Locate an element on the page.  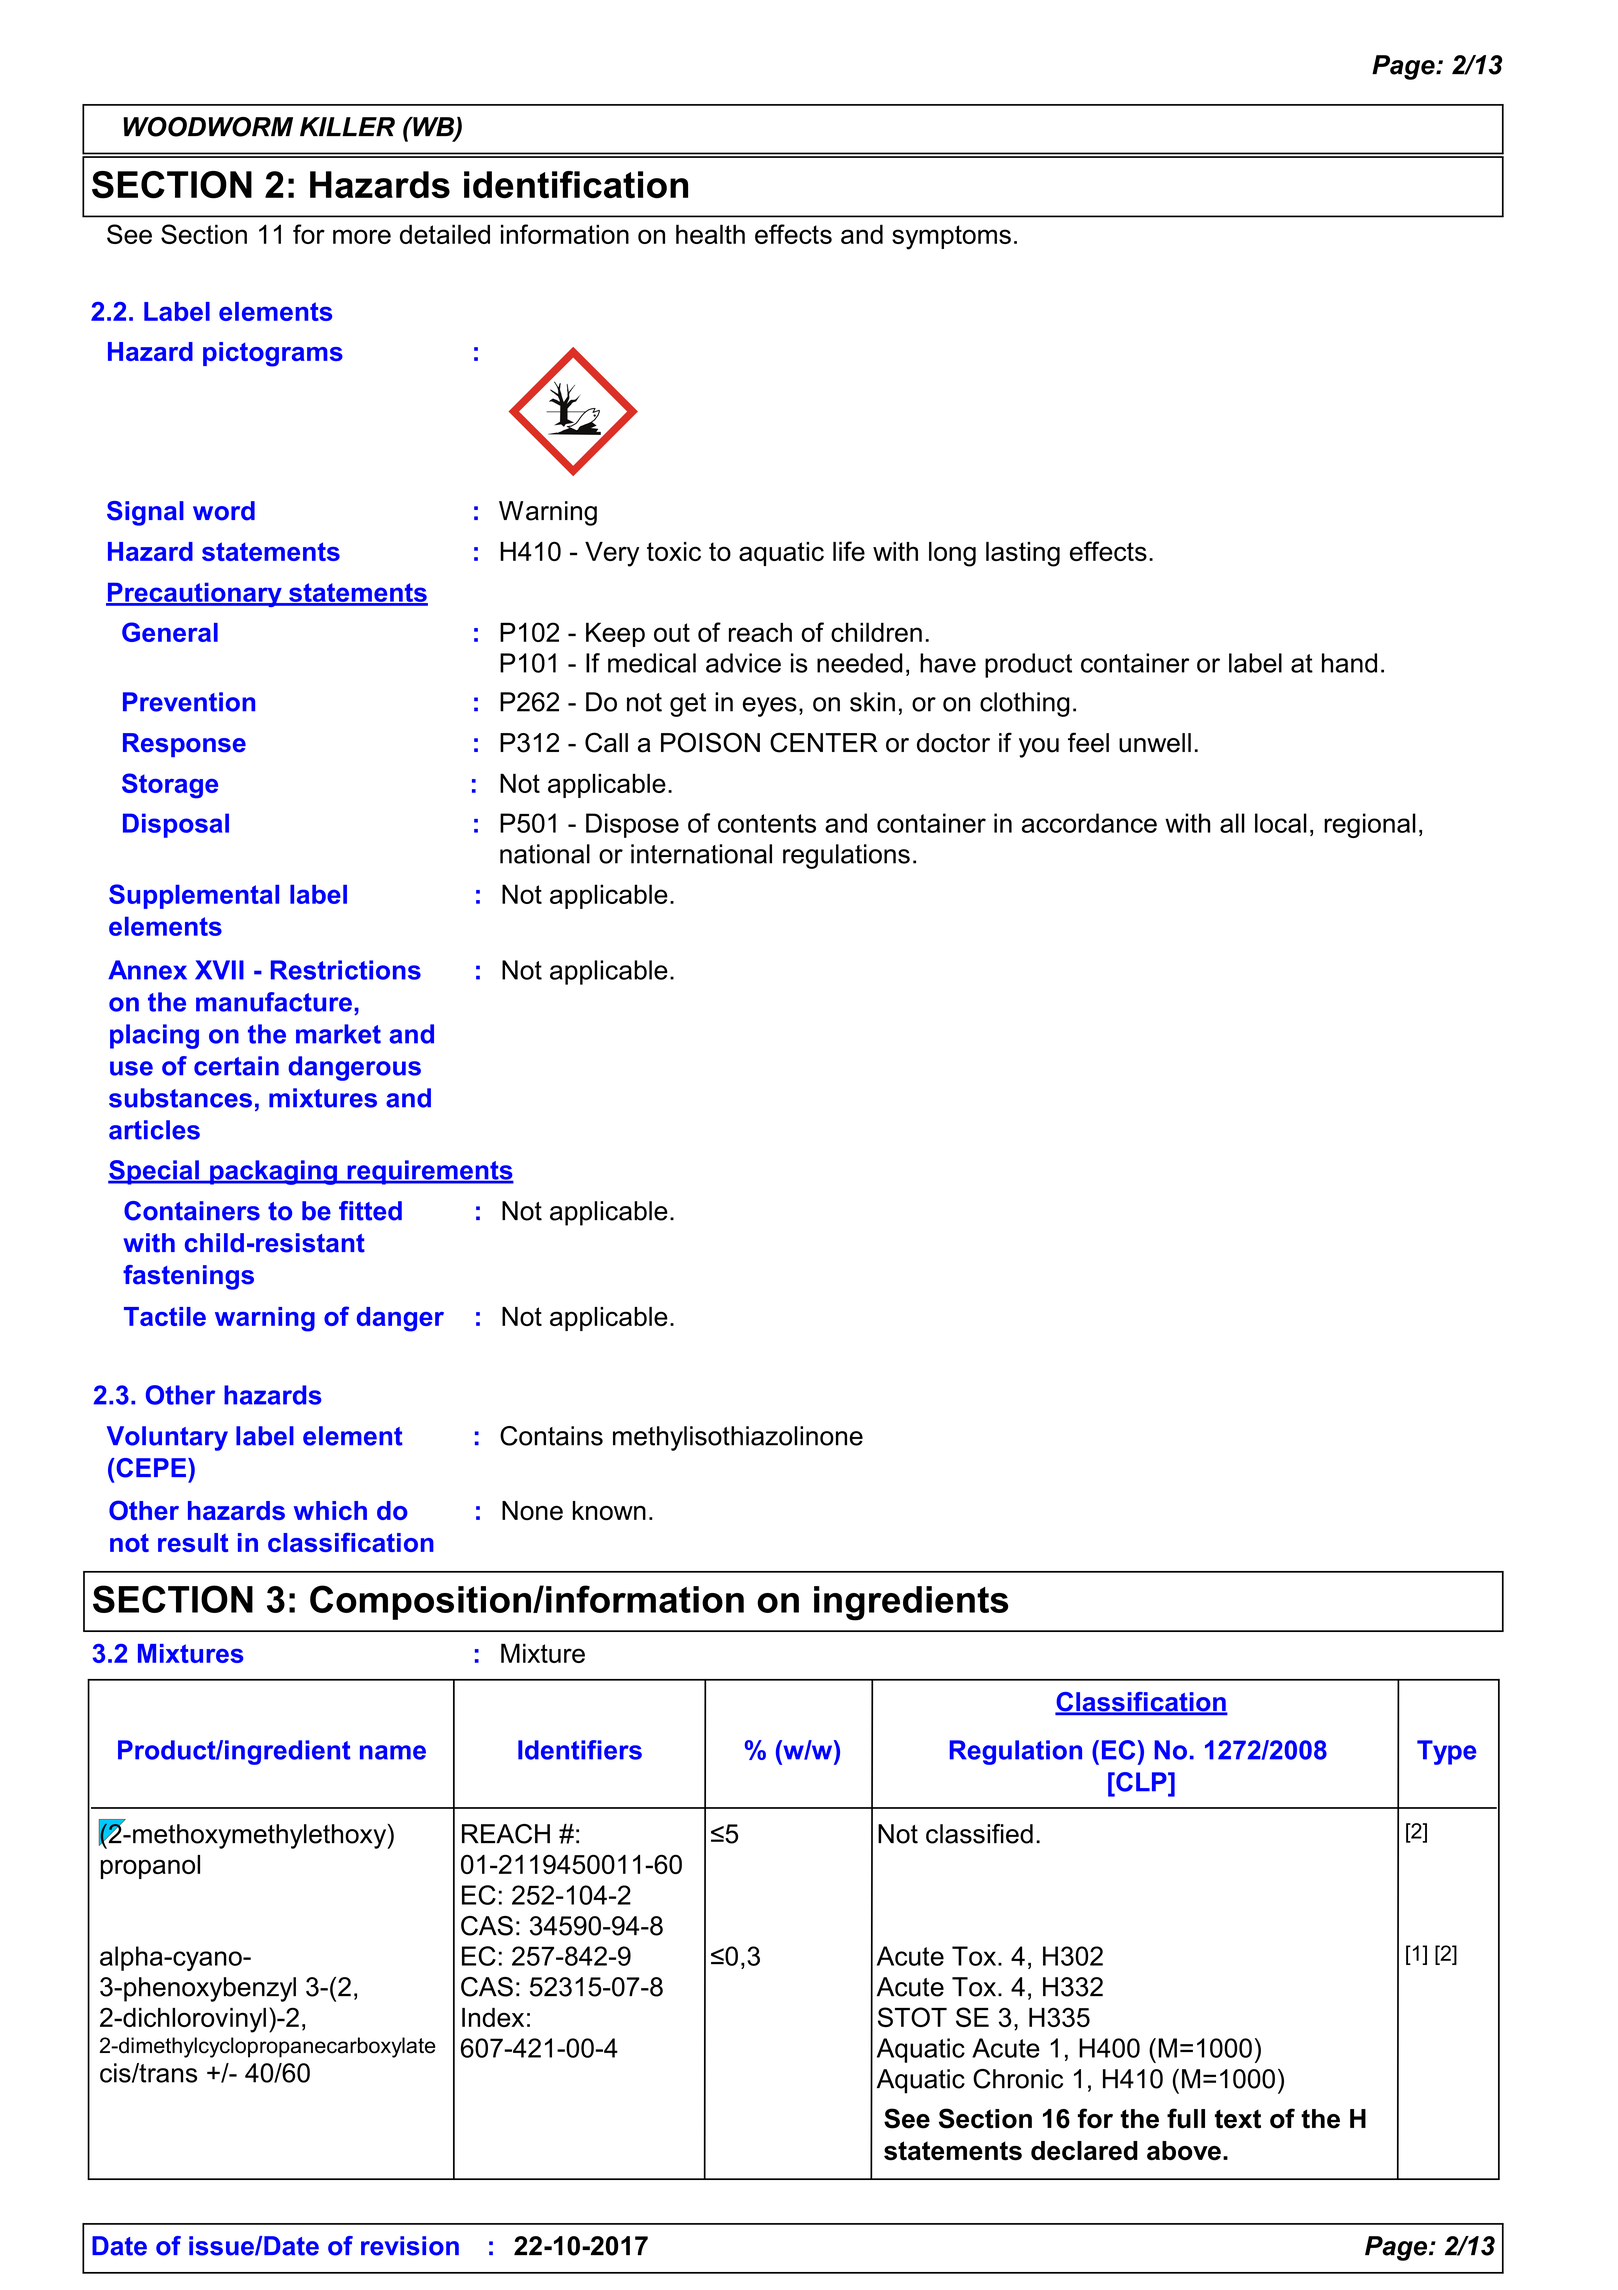
health is located at coordinates (710, 234).
